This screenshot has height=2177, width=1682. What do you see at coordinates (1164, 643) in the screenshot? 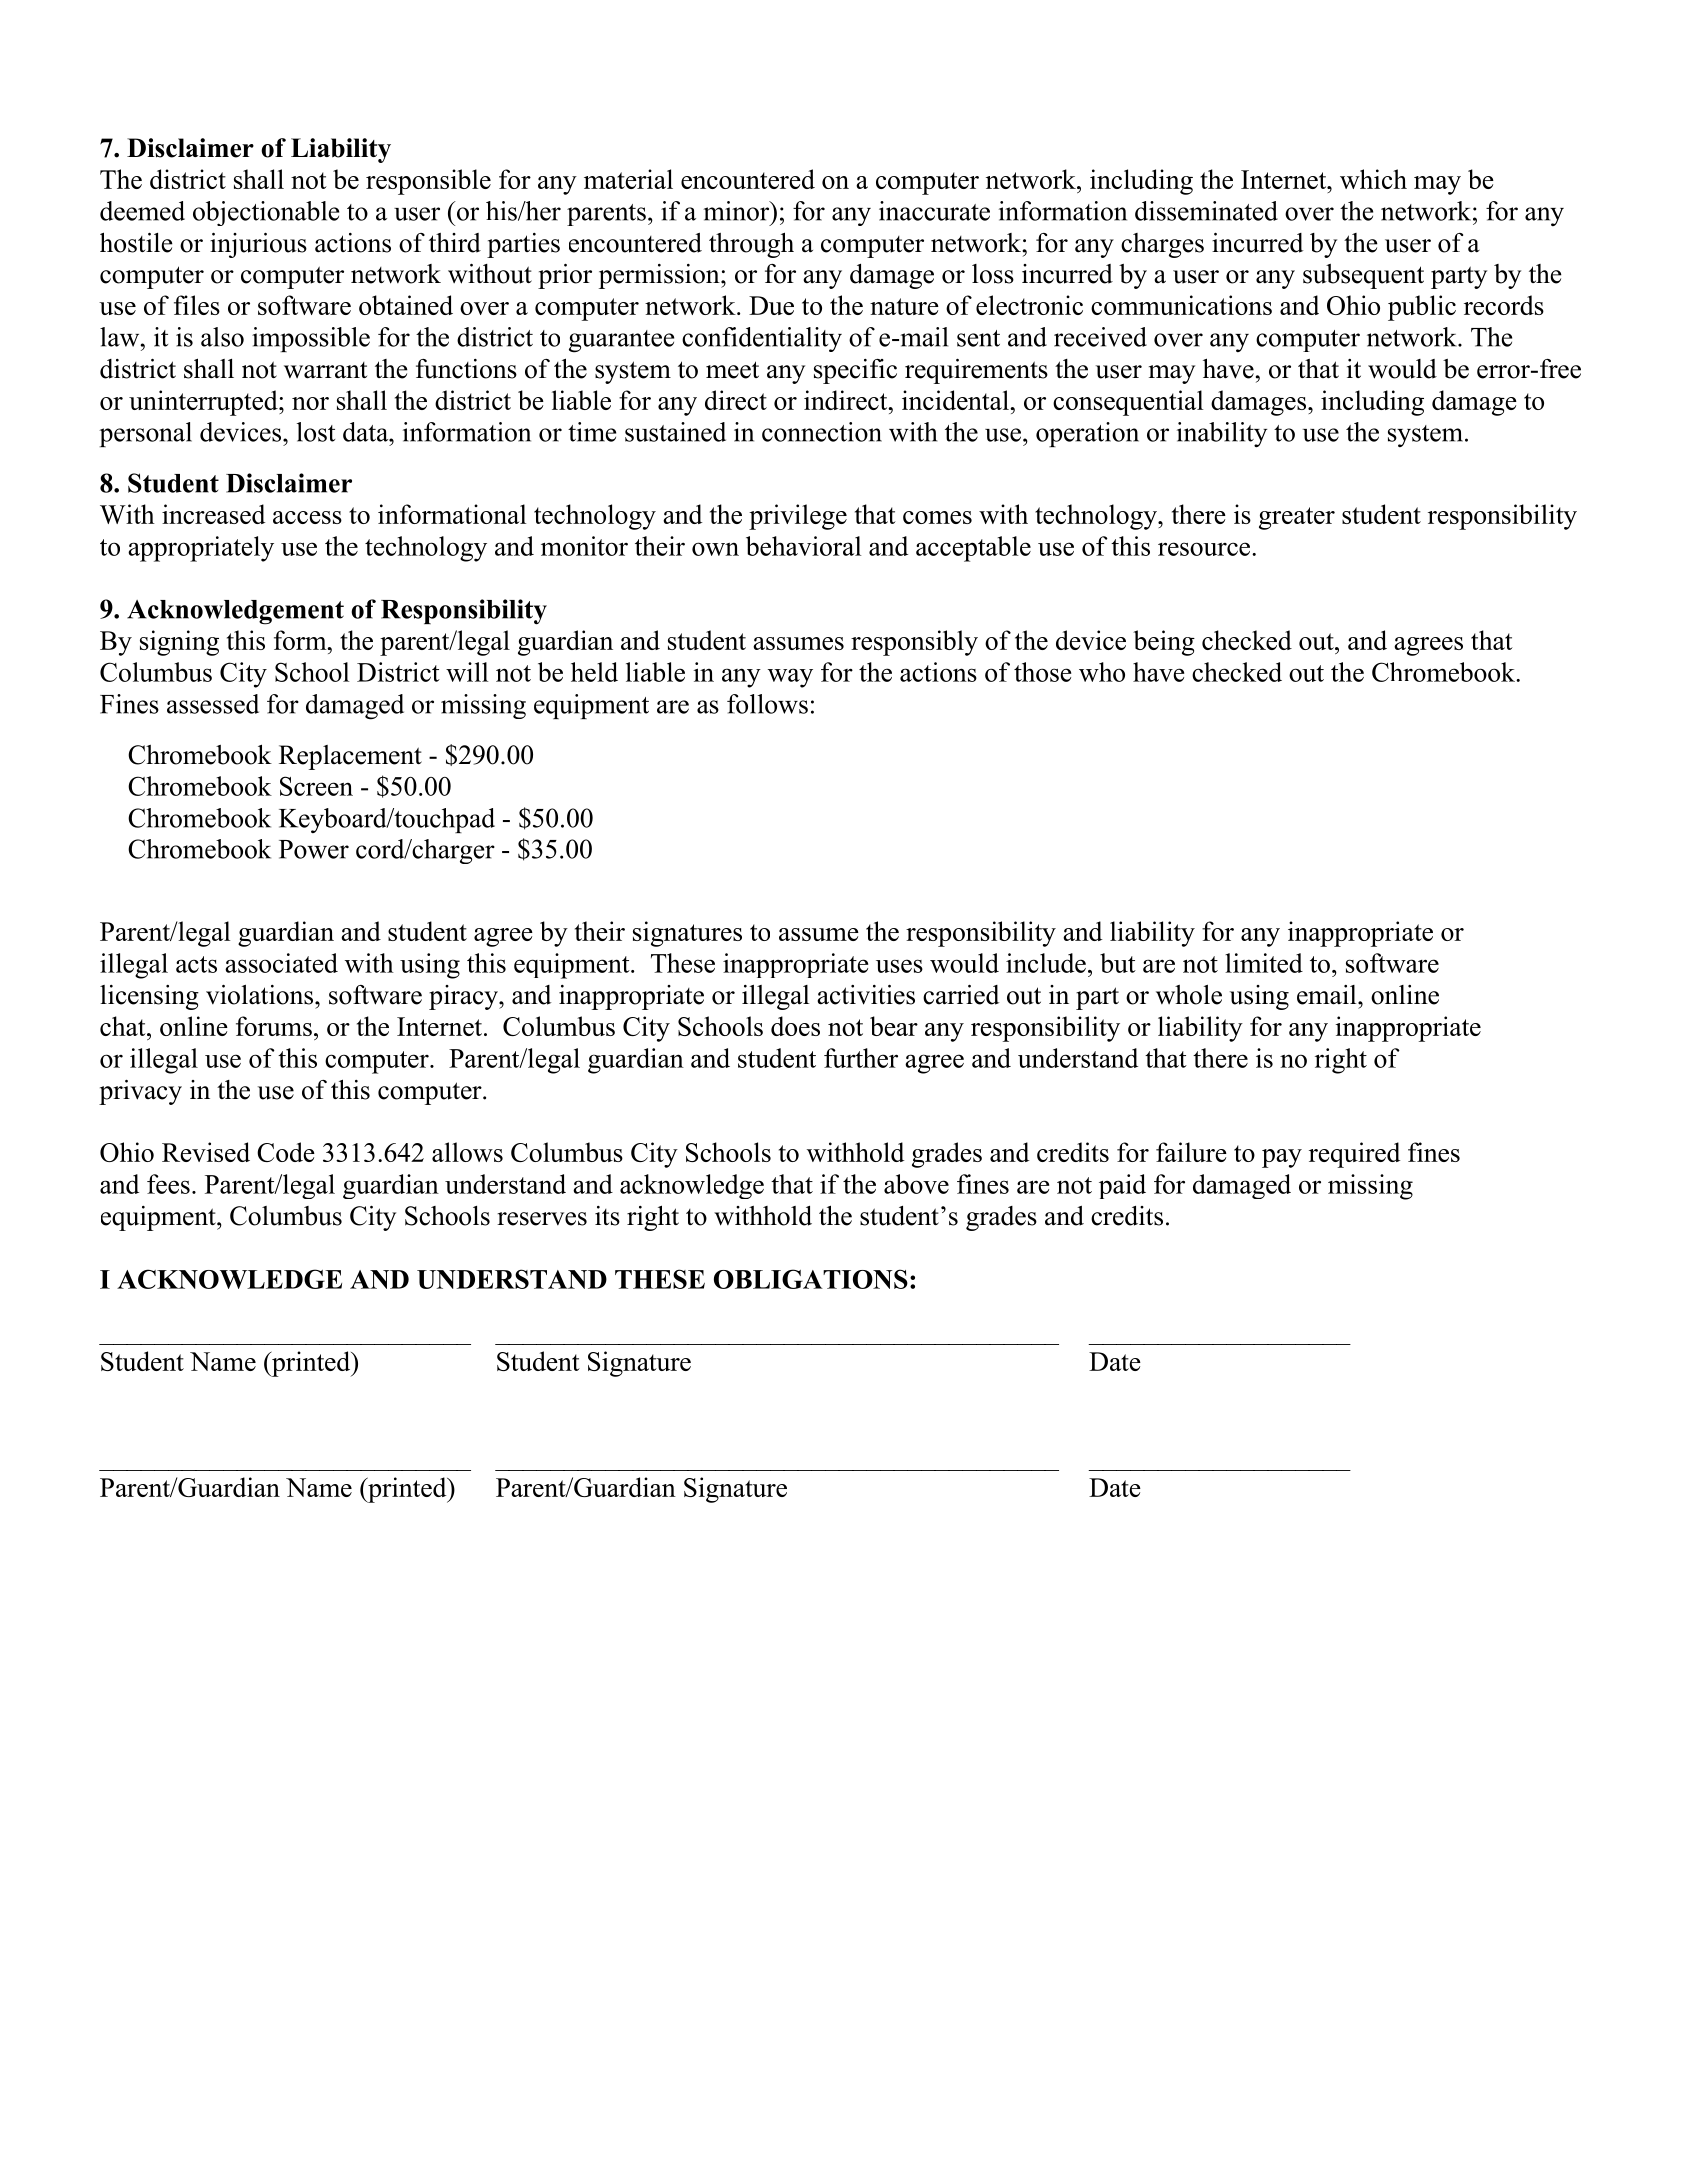
I see `being` at bounding box center [1164, 643].
